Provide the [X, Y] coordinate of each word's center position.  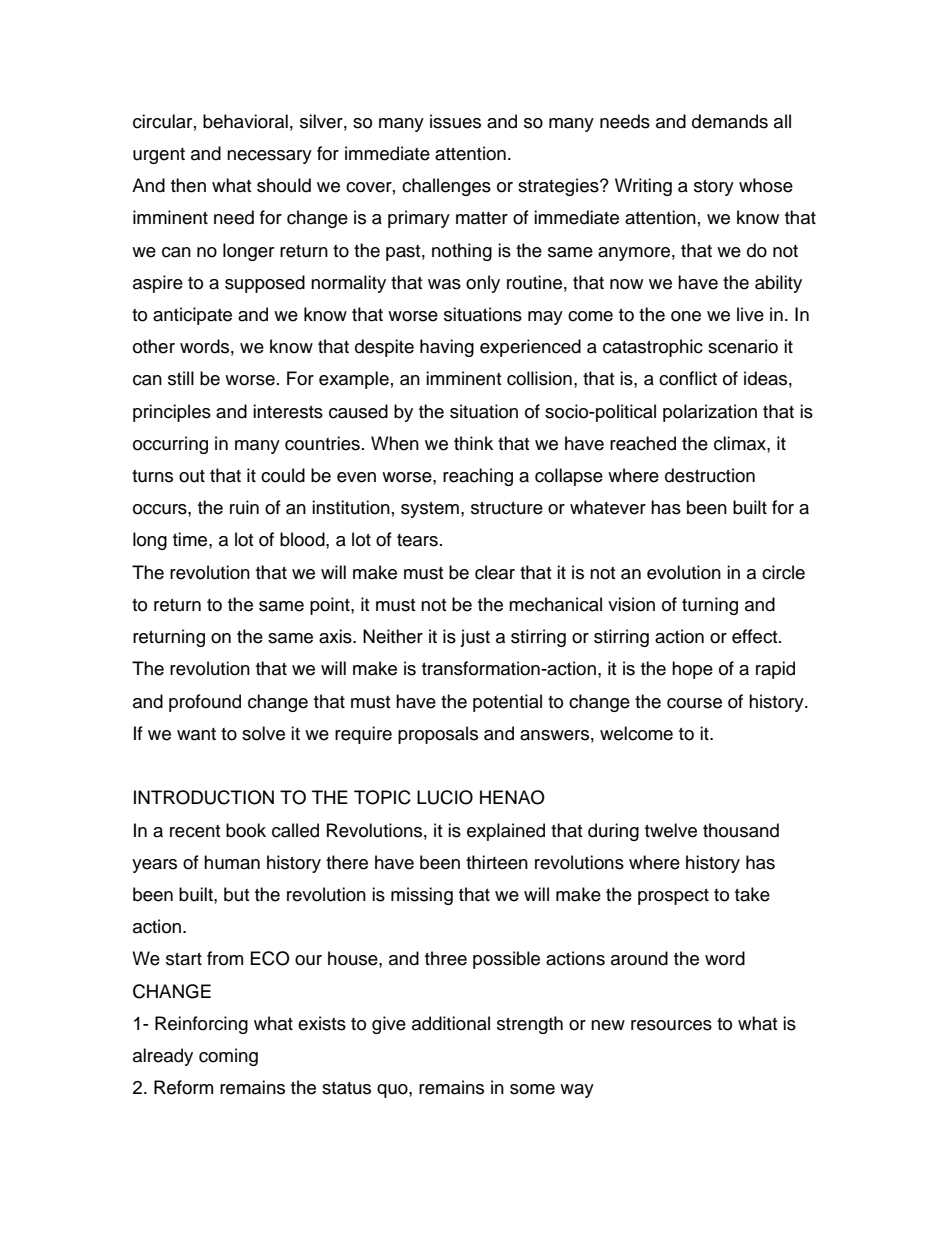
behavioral [245, 121]
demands [730, 121]
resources [671, 1025]
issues [455, 121]
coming [228, 1057]
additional [451, 1023]
